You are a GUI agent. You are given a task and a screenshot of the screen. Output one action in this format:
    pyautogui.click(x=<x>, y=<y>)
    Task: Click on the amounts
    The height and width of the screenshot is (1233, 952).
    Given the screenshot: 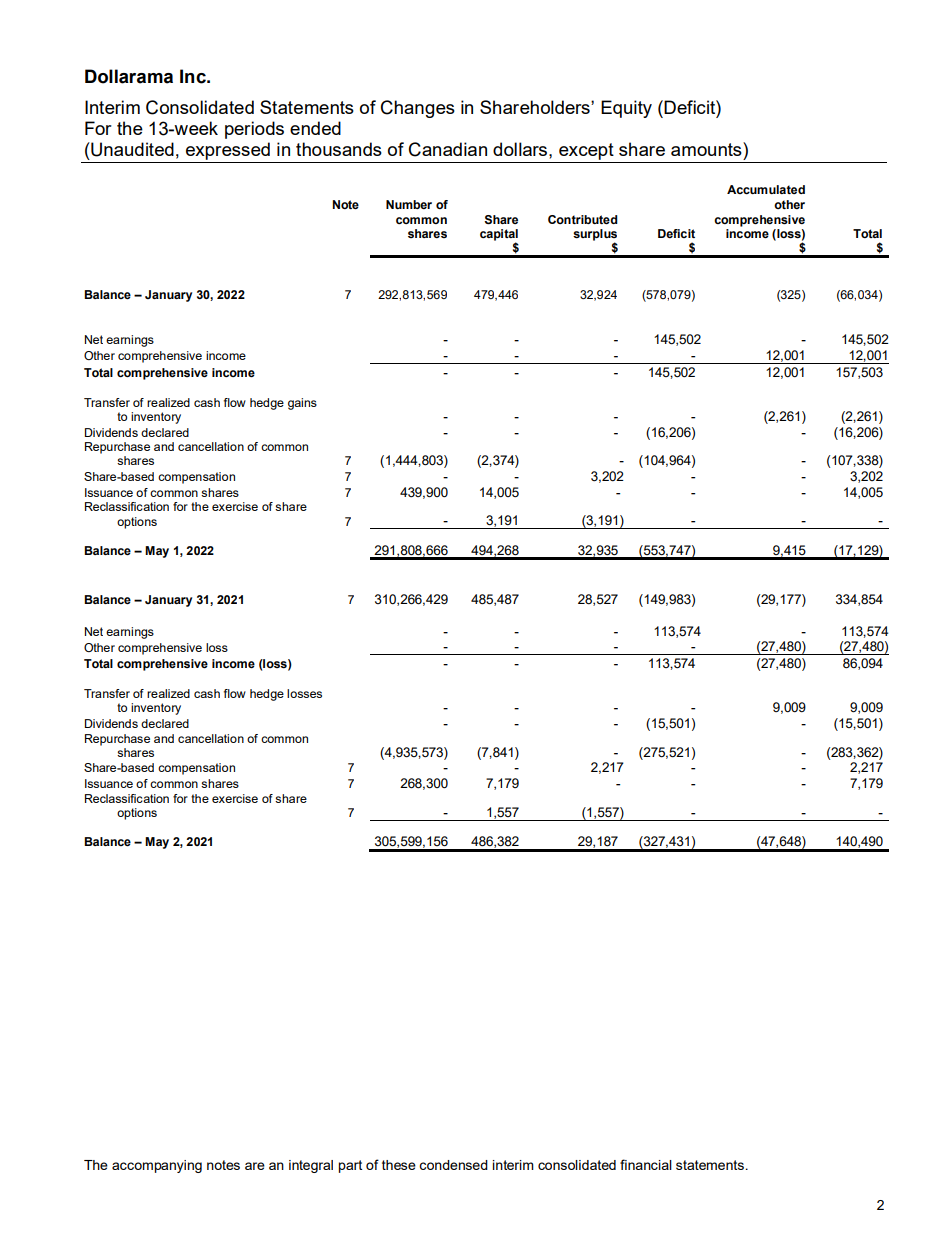 What is the action you would take?
    pyautogui.click(x=707, y=149)
